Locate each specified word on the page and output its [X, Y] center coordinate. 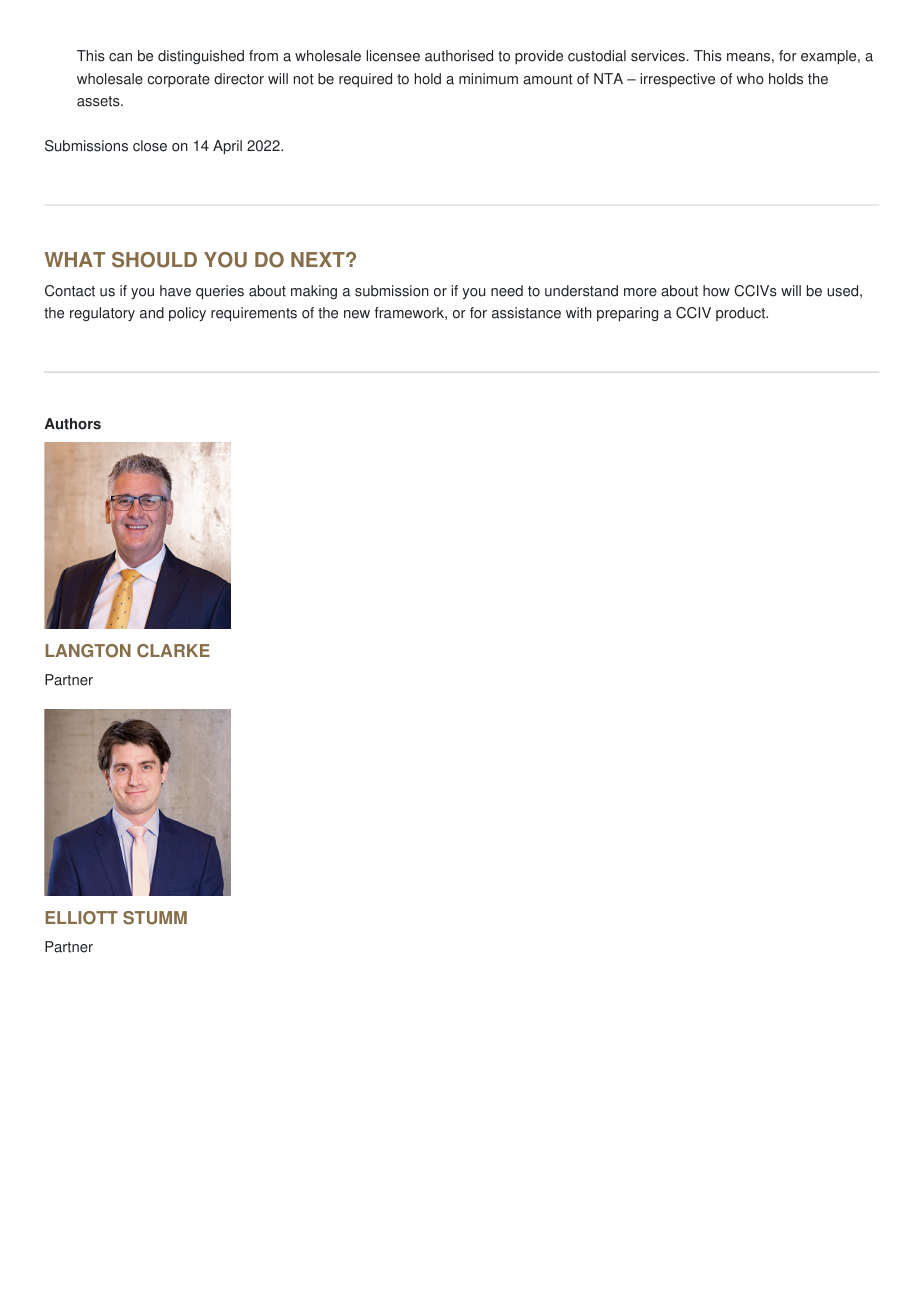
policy [187, 314]
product [742, 314]
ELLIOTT [81, 918]
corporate [178, 80]
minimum [488, 79]
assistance [526, 313]
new [357, 314]
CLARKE [173, 651]
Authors [73, 424]
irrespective [677, 80]
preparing [627, 314]
